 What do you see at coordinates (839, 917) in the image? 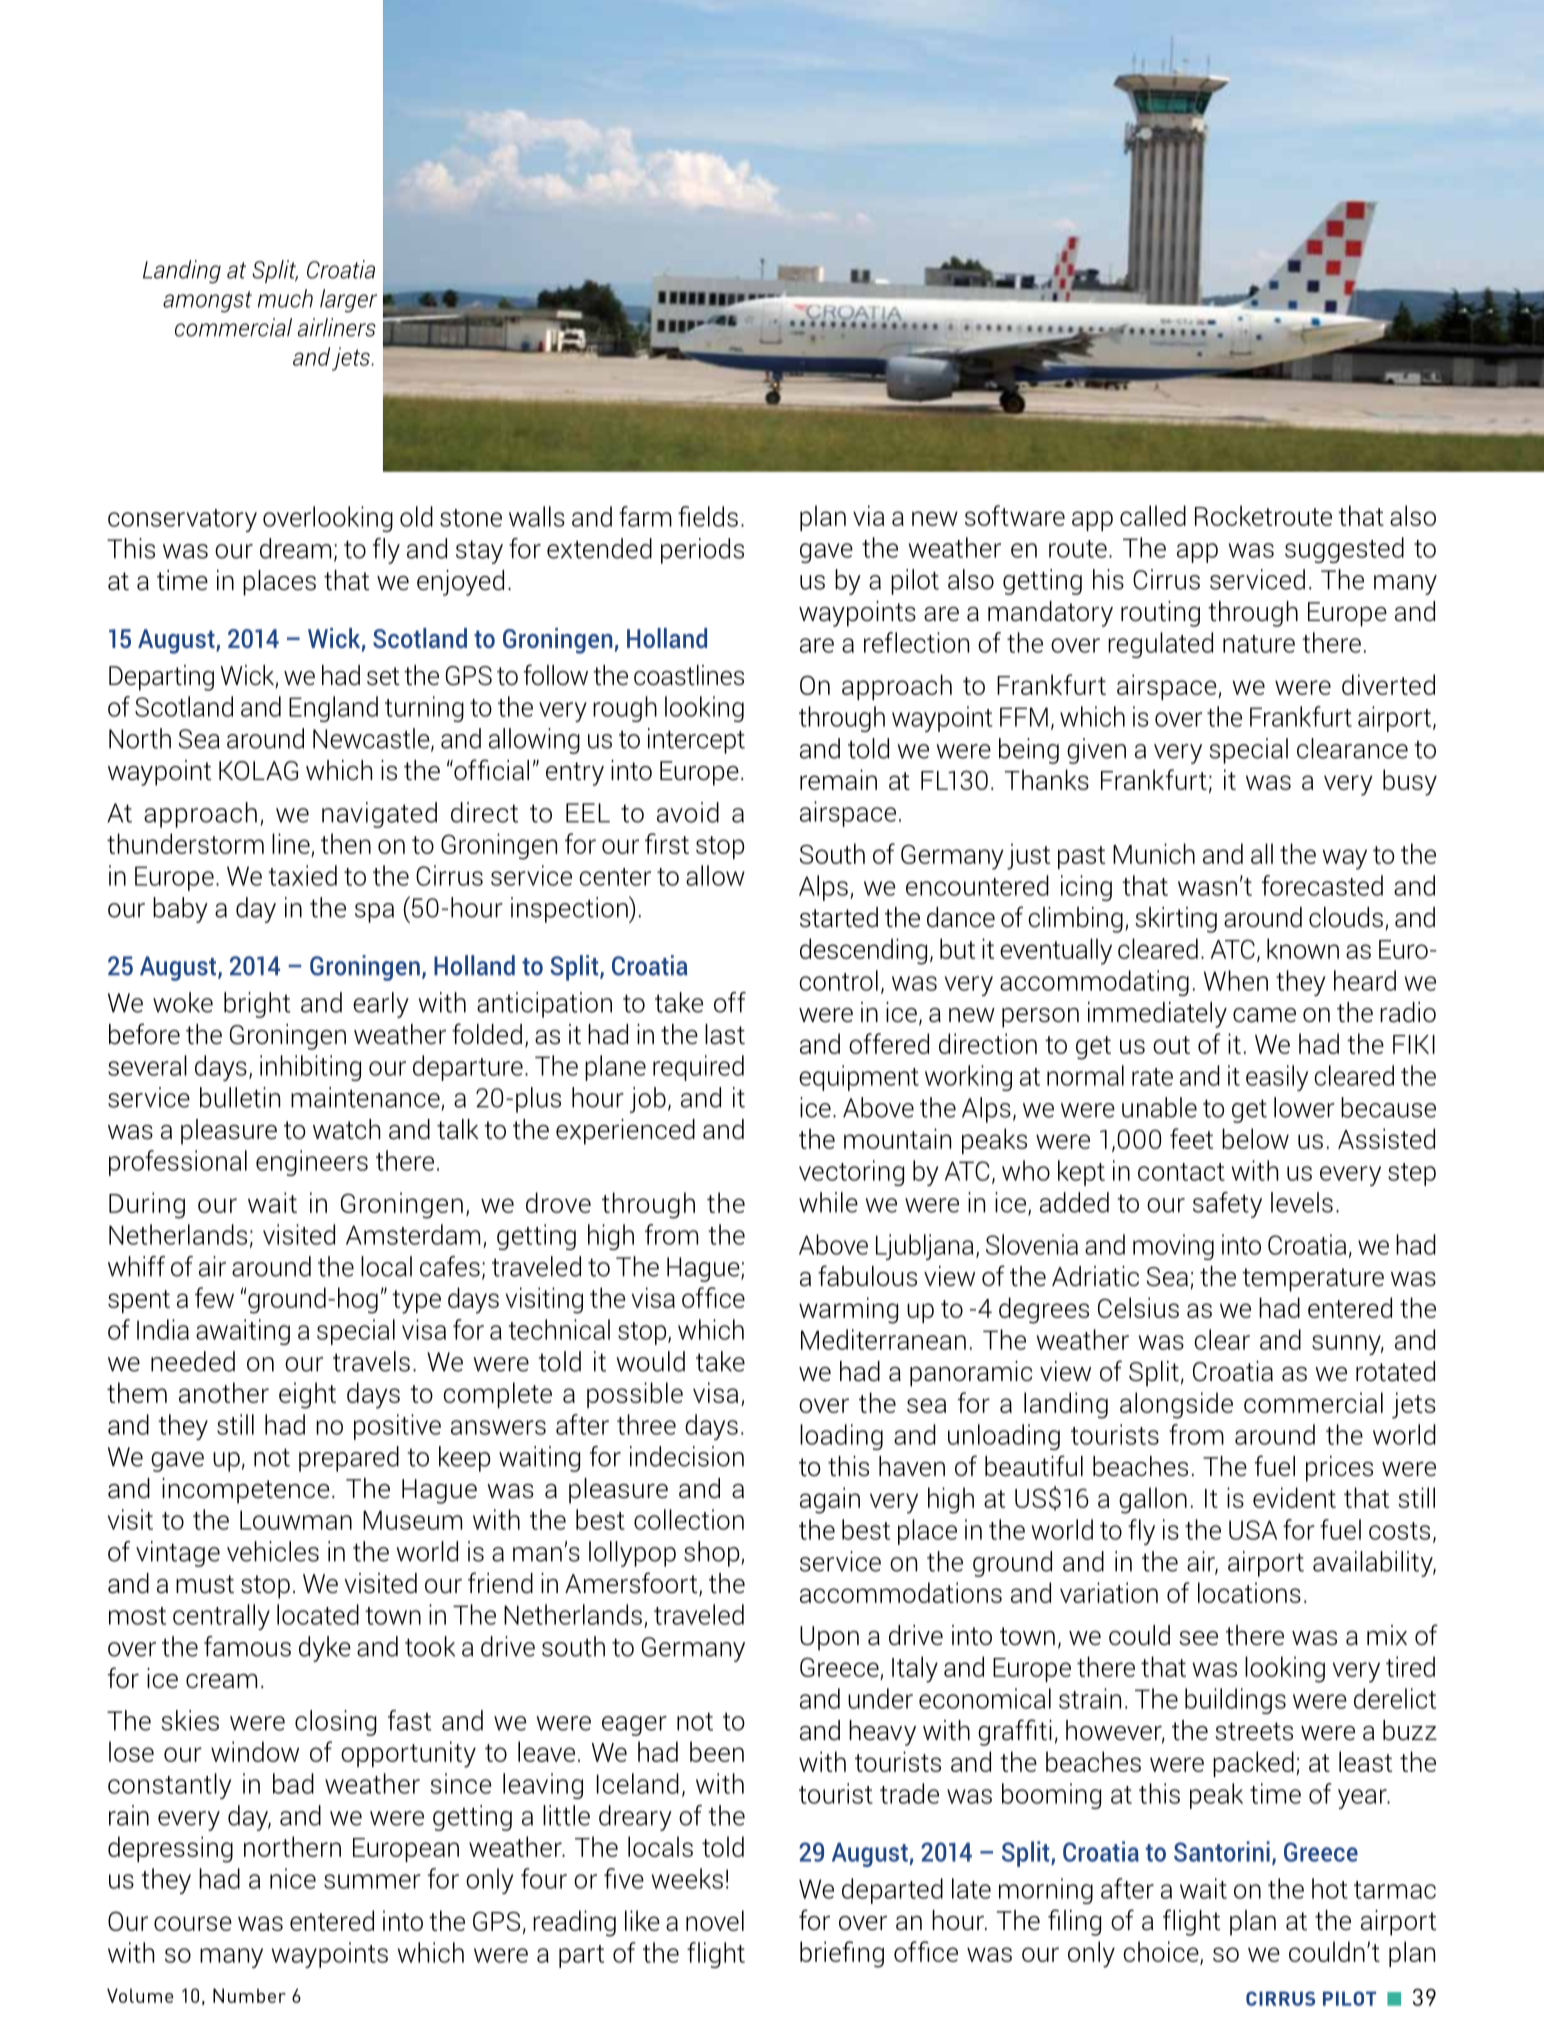
I see `started` at bounding box center [839, 917].
